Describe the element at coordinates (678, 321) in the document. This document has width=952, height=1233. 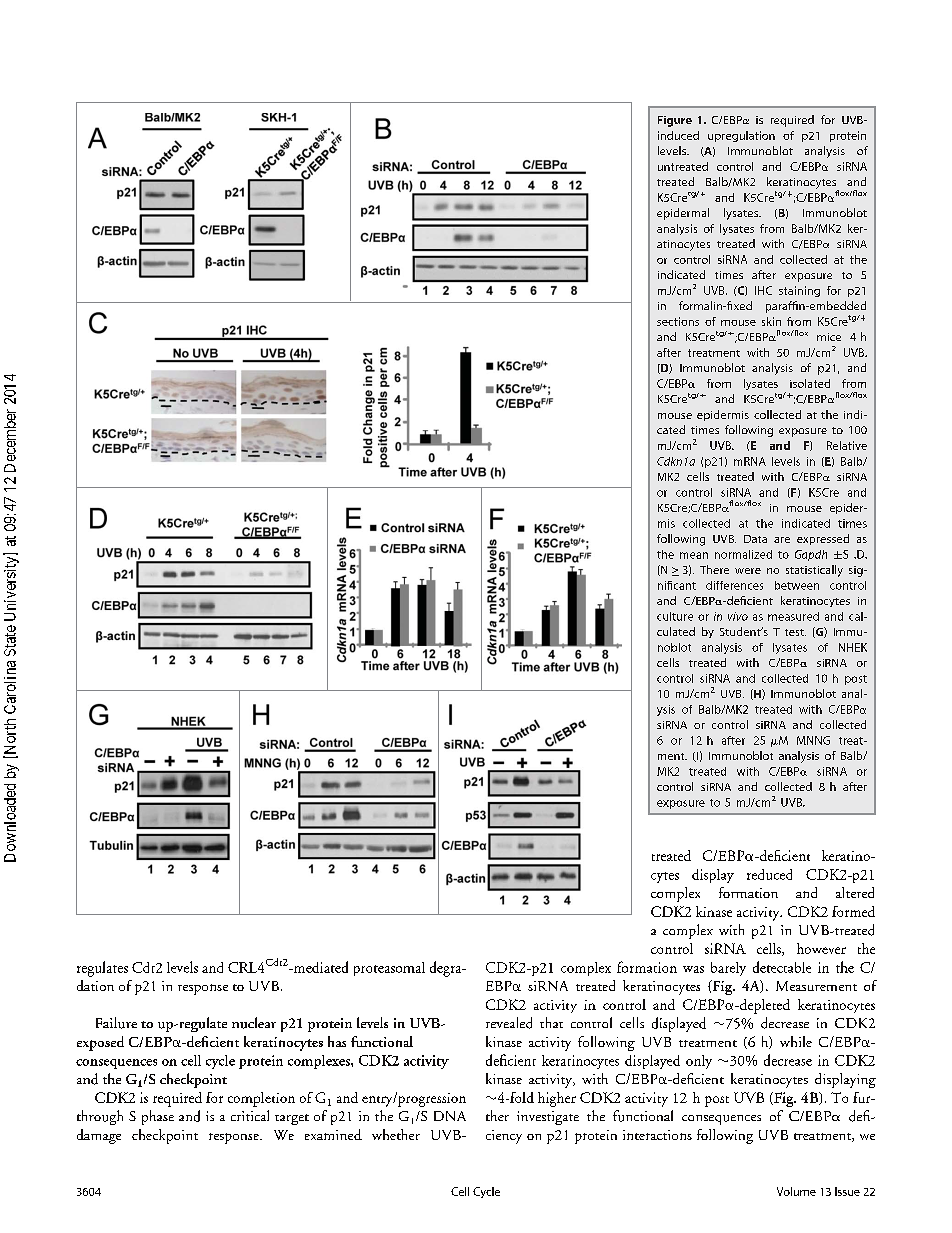
I see `sections` at that location.
